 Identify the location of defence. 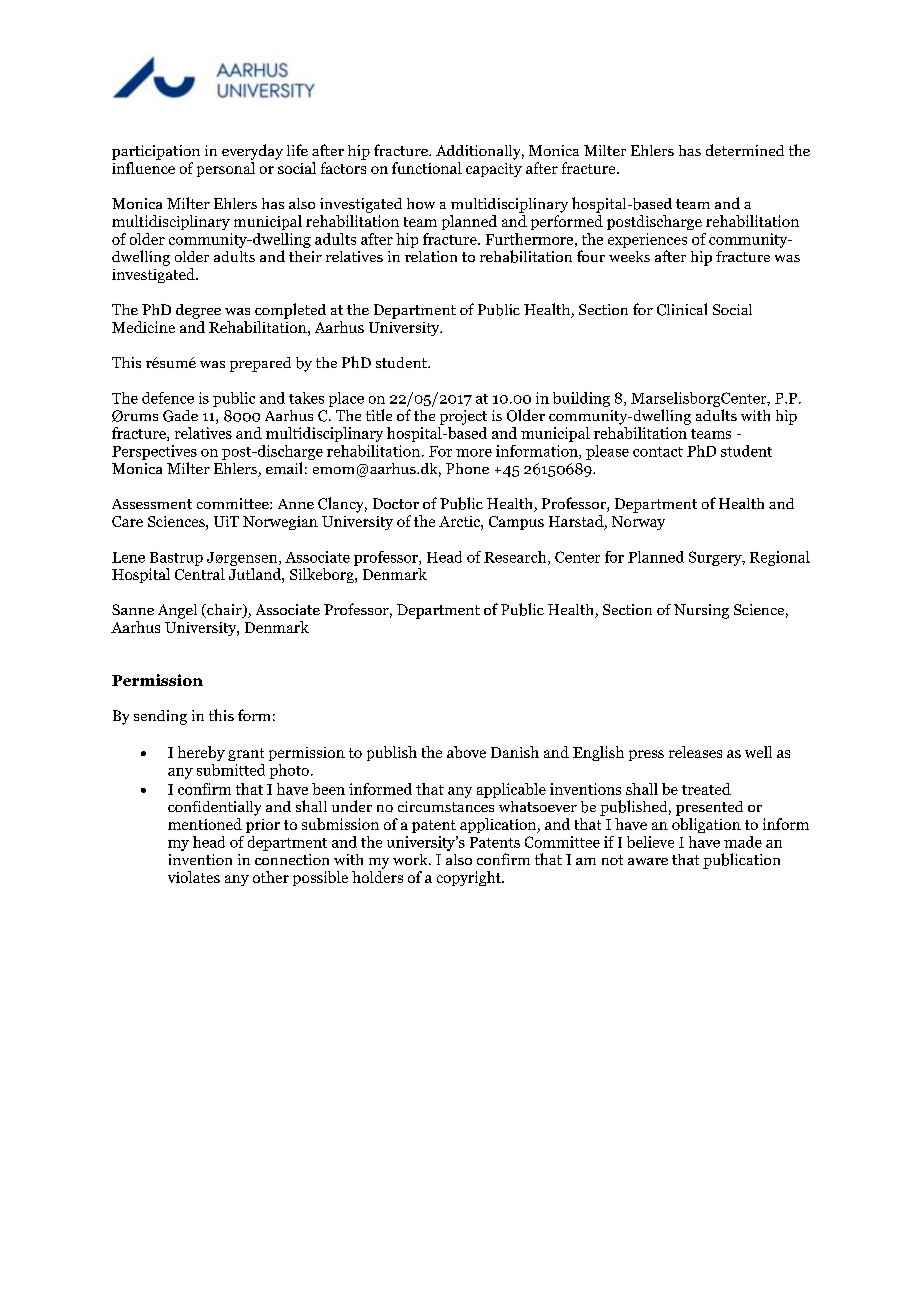
(168, 398).
